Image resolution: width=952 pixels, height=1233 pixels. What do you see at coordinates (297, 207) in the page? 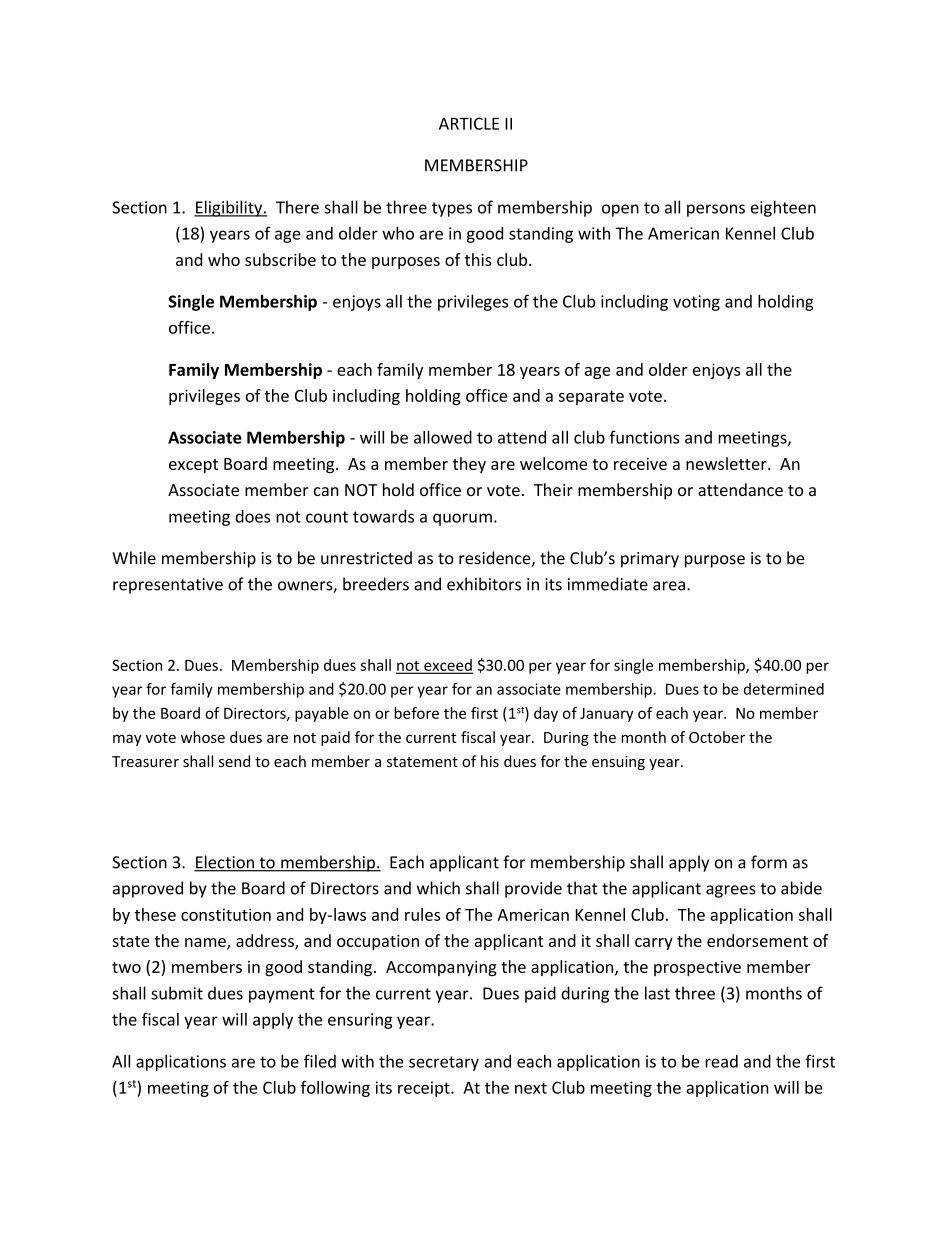
I see `There` at bounding box center [297, 207].
